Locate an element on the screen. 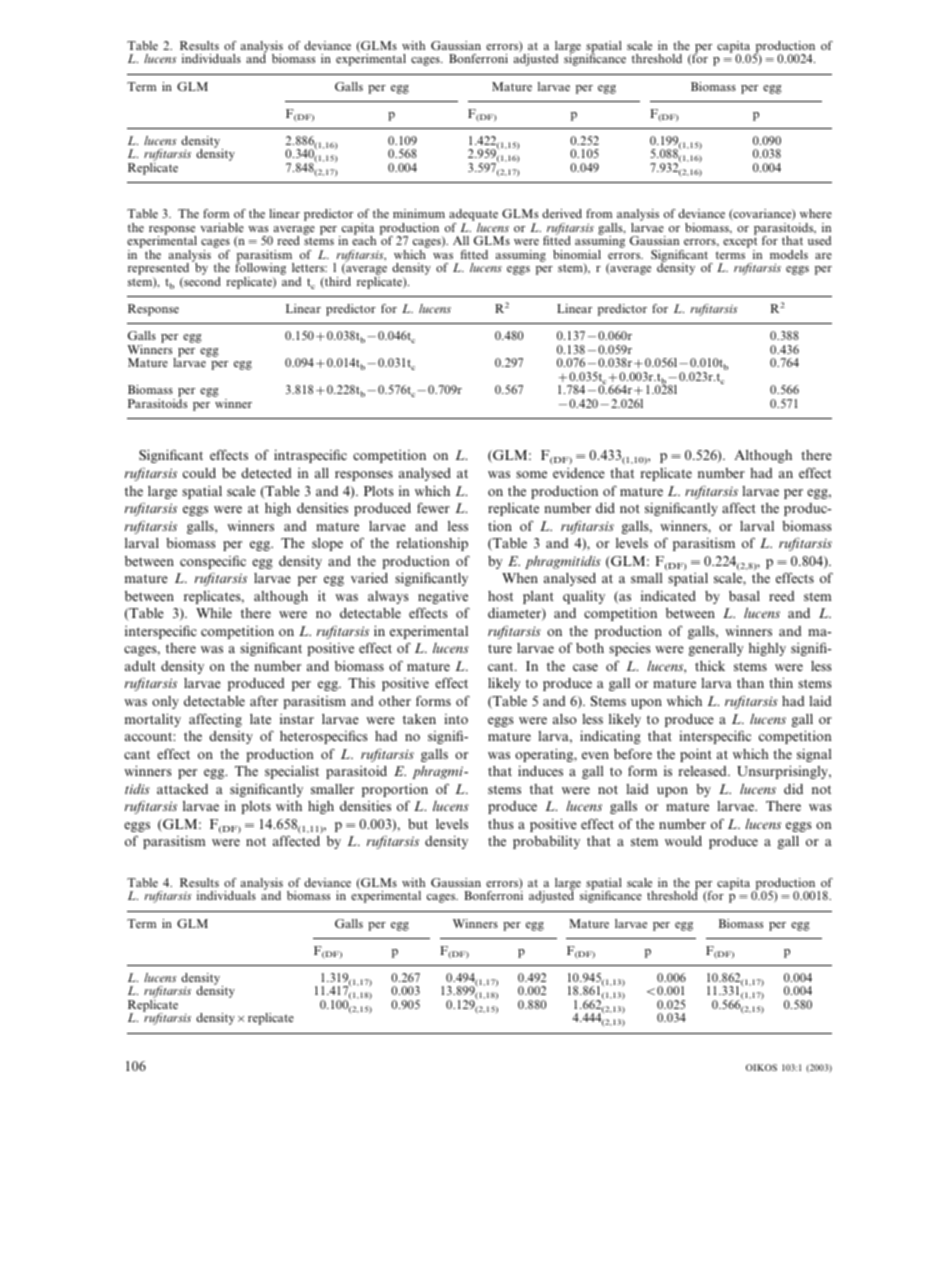  except is located at coordinates (740, 244).
